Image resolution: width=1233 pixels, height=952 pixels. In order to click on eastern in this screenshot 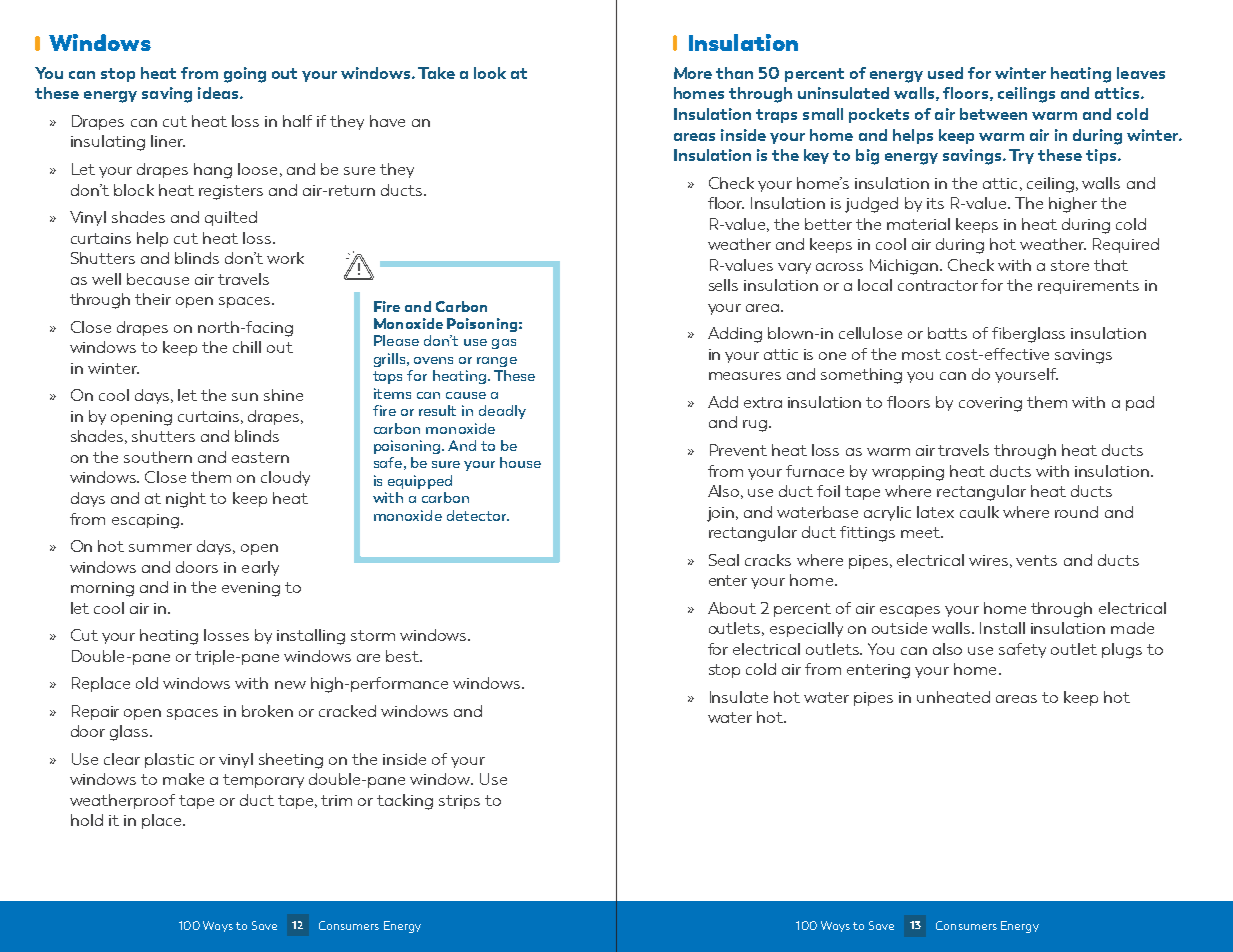, I will do `click(260, 457)`.
